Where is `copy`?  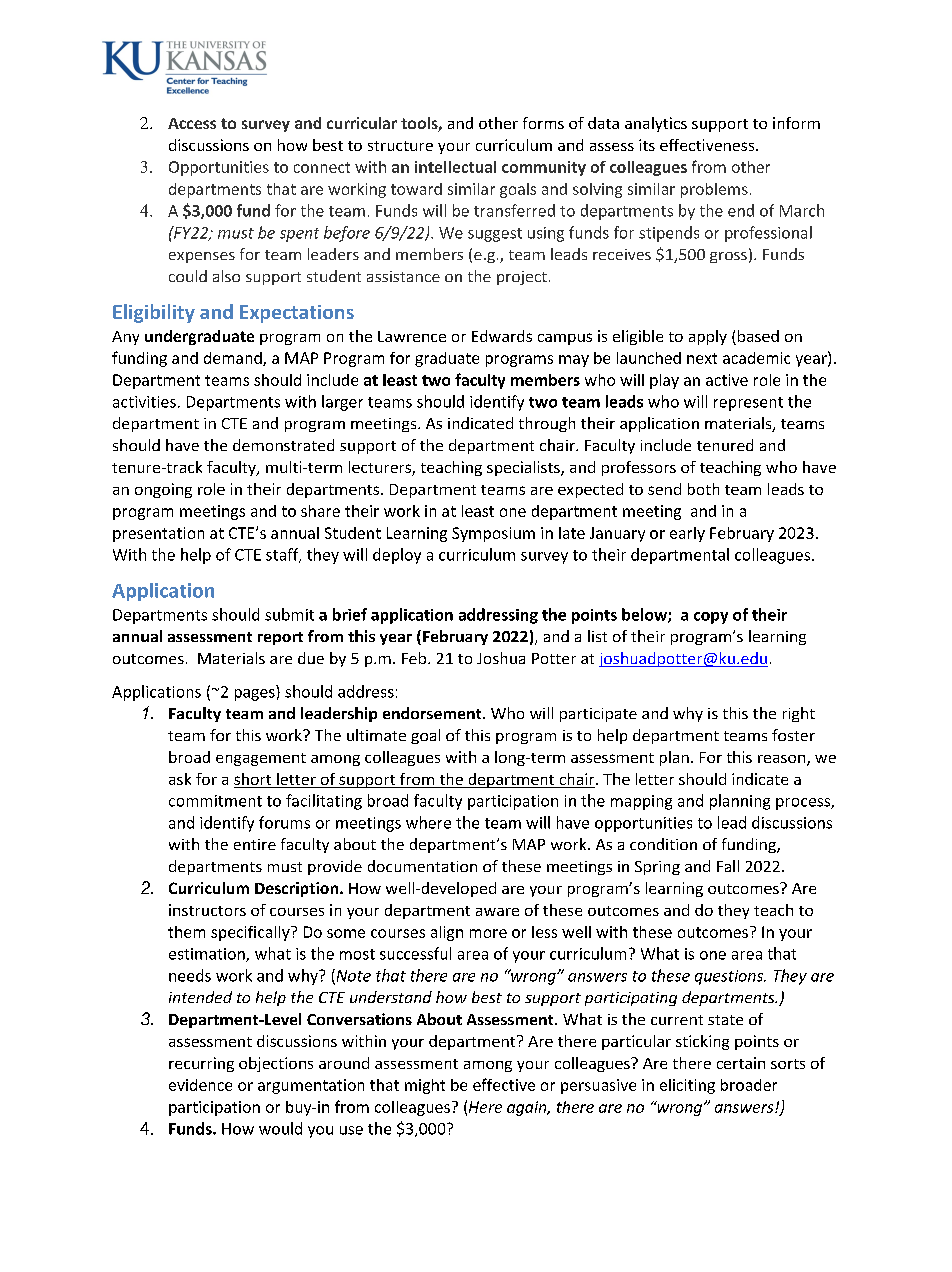
copy is located at coordinates (711, 618).
